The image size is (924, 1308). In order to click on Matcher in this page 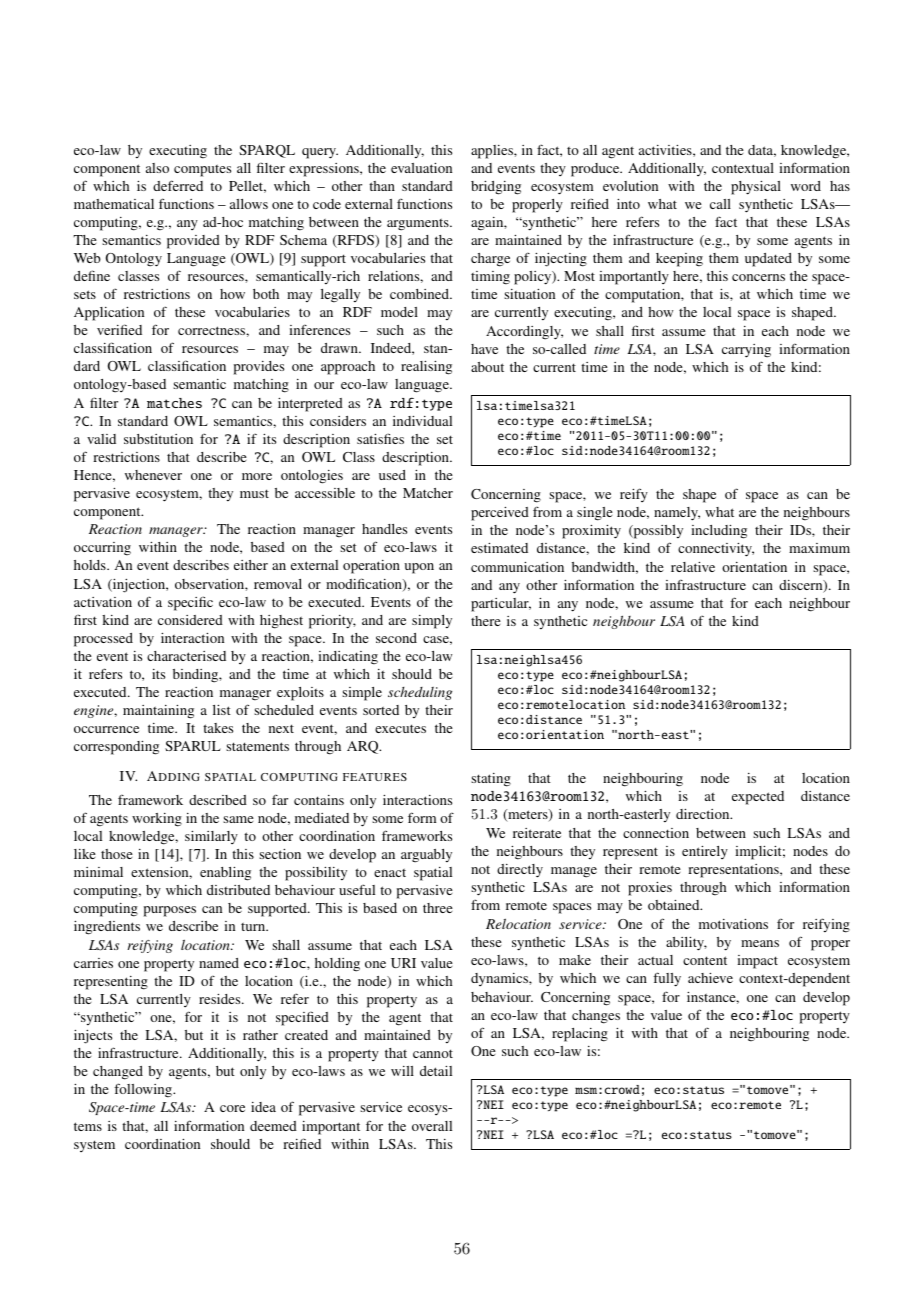, I will do `click(428, 493)`.
